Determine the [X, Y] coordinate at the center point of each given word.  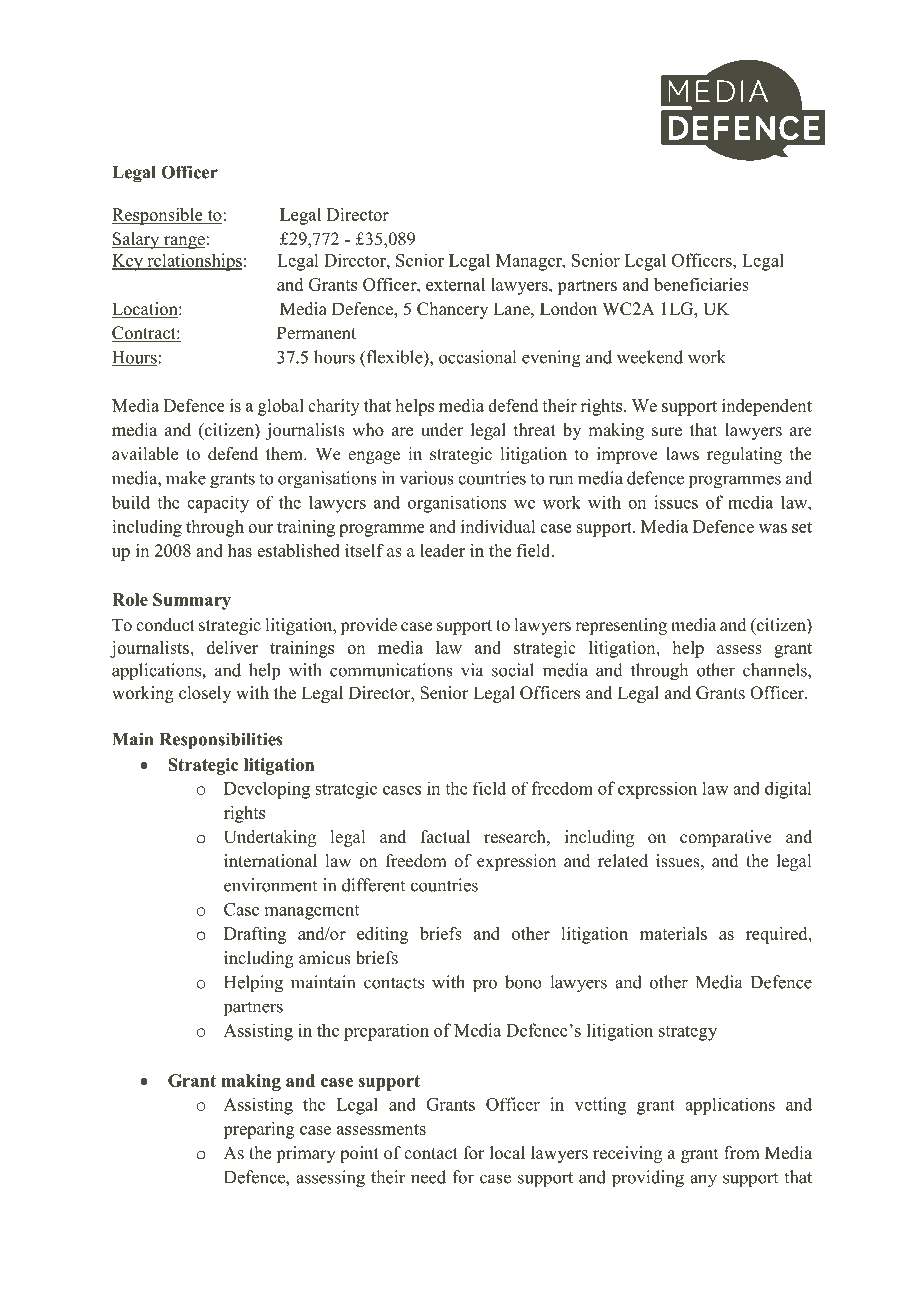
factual [445, 837]
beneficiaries [701, 284]
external [455, 284]
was [773, 528]
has [240, 550]
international [270, 861]
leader [442, 550]
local [507, 1153]
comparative [726, 838]
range [184, 242]
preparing [259, 1130]
